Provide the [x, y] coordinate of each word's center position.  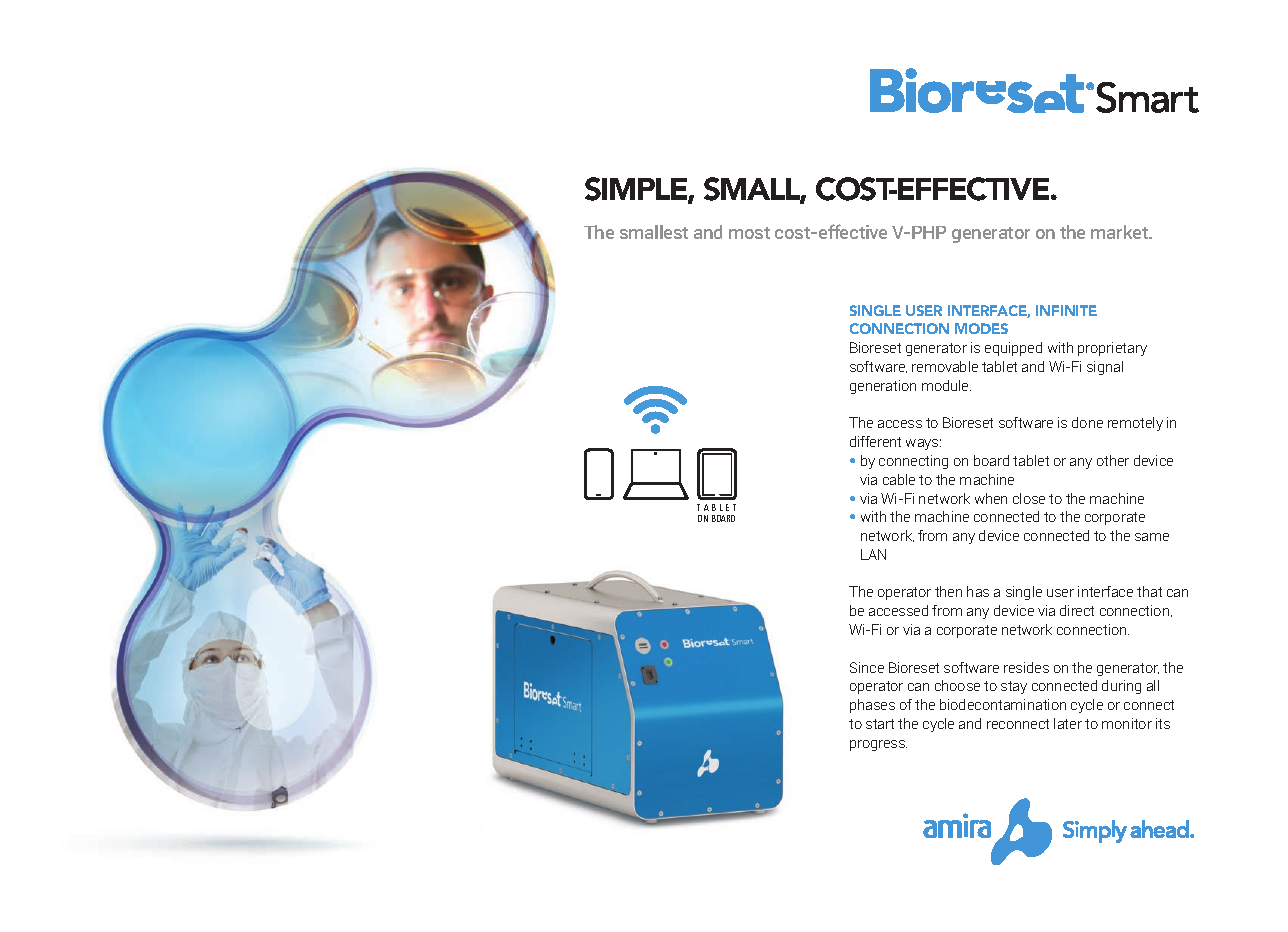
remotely [1135, 424]
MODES [981, 328]
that [1149, 591]
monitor [1127, 723]
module [946, 385]
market [1120, 232]
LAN [873, 554]
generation [883, 387]
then [948, 591]
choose [957, 685]
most [749, 233]
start [880, 724]
